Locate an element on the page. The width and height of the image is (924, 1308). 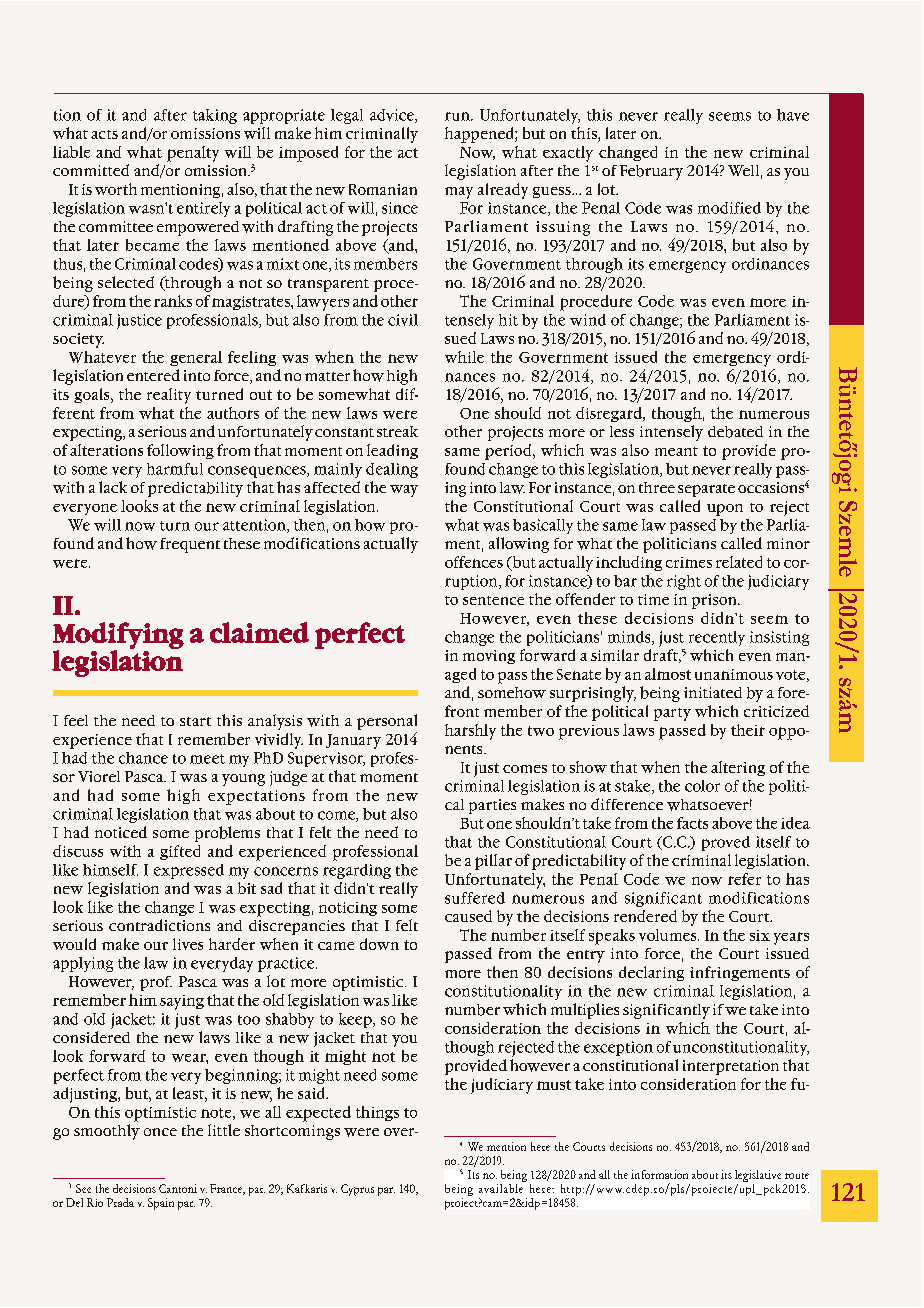
February is located at coordinates (651, 172).
